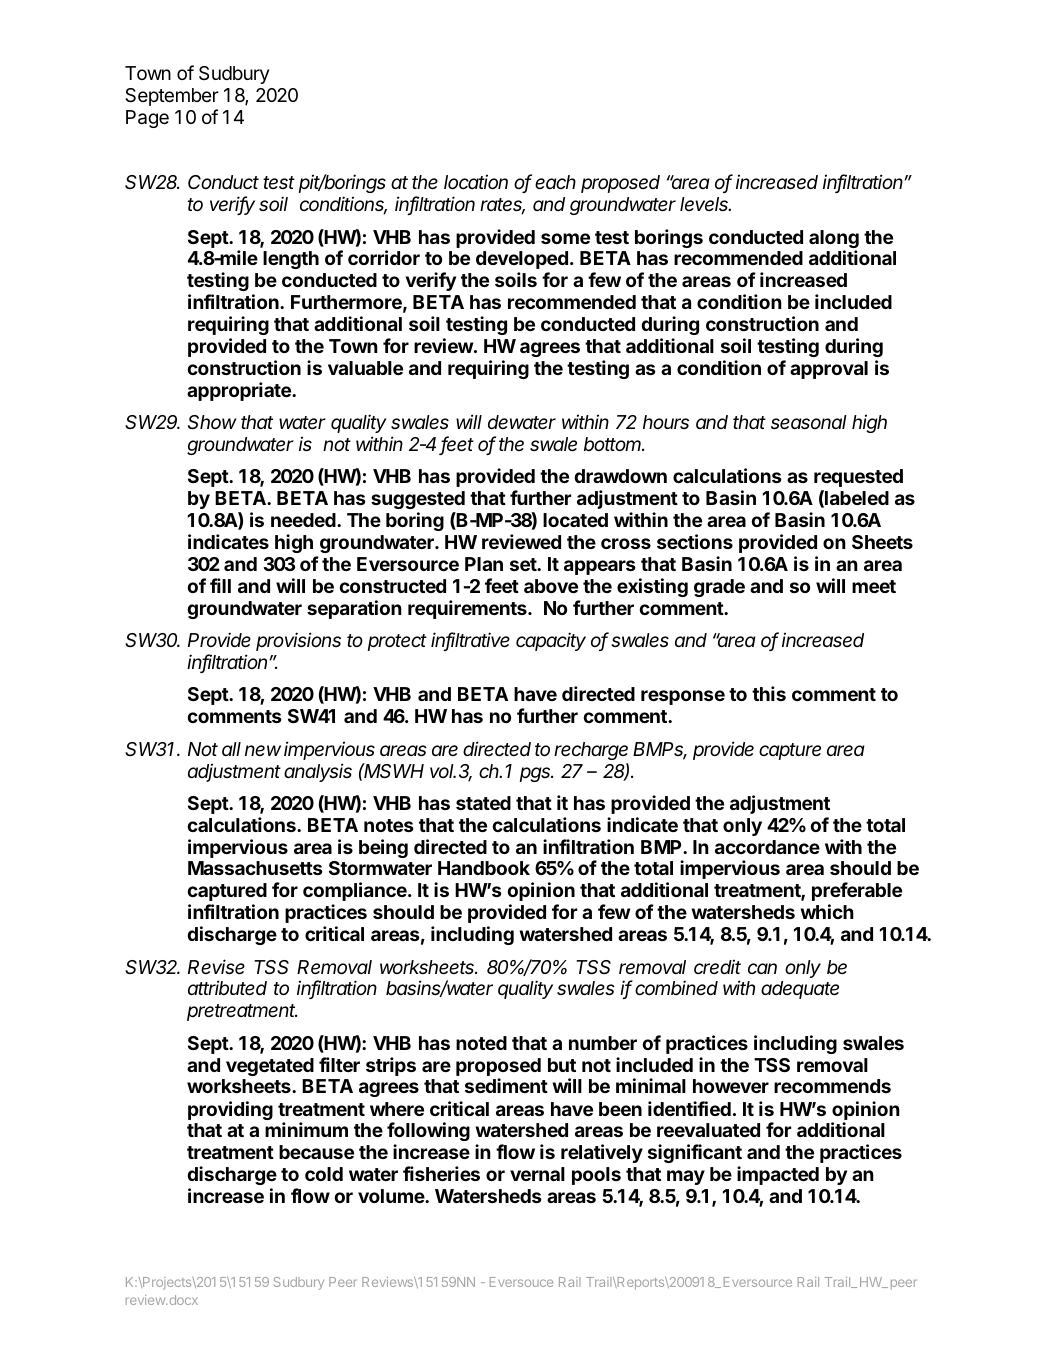 This screenshot has width=1060, height=1372. Describe the element at coordinates (230, 1110) in the screenshot. I see `providing` at that location.
